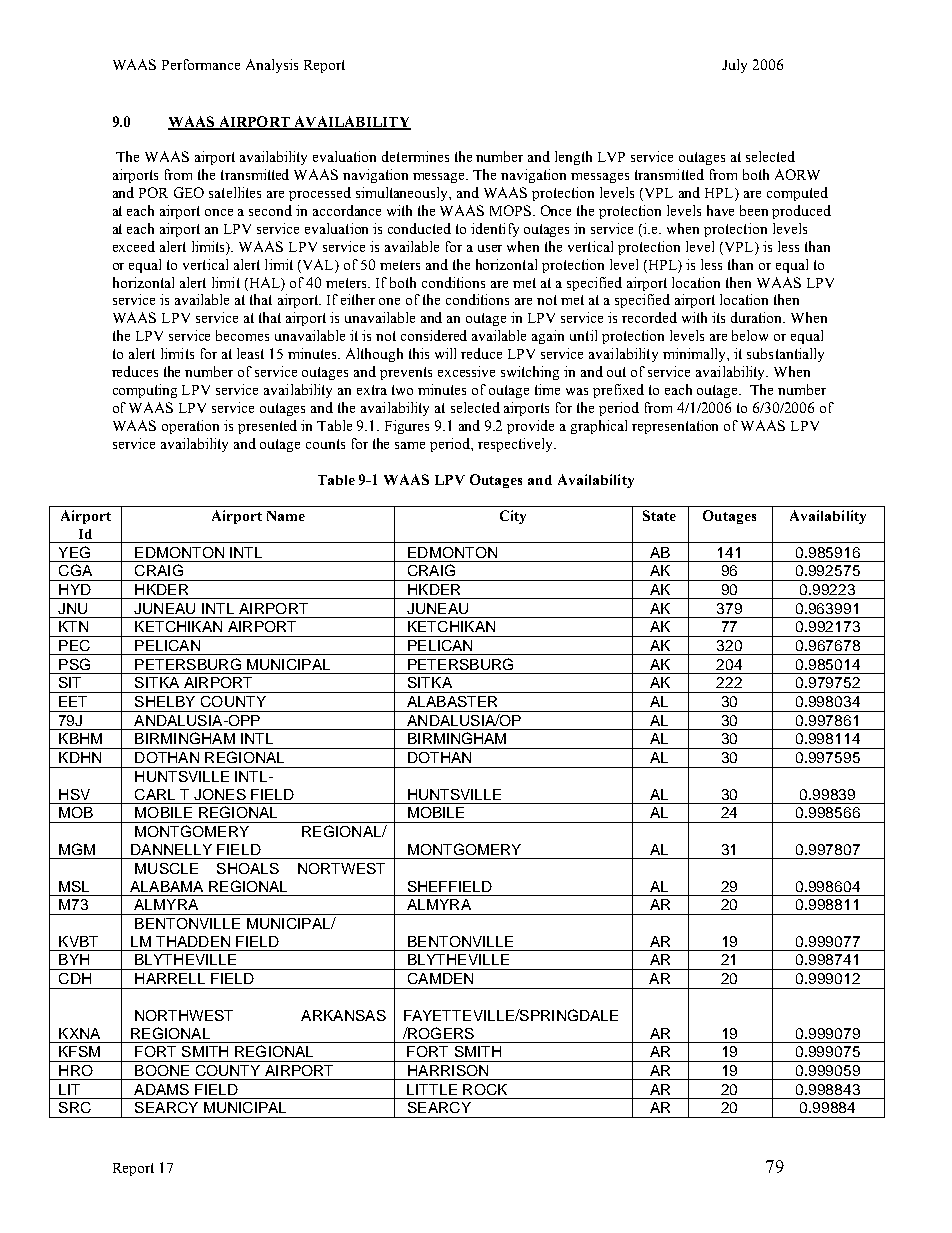 Image resolution: width=952 pixels, height=1233 pixels. What do you see at coordinates (675, 427) in the image?
I see `representation` at bounding box center [675, 427].
